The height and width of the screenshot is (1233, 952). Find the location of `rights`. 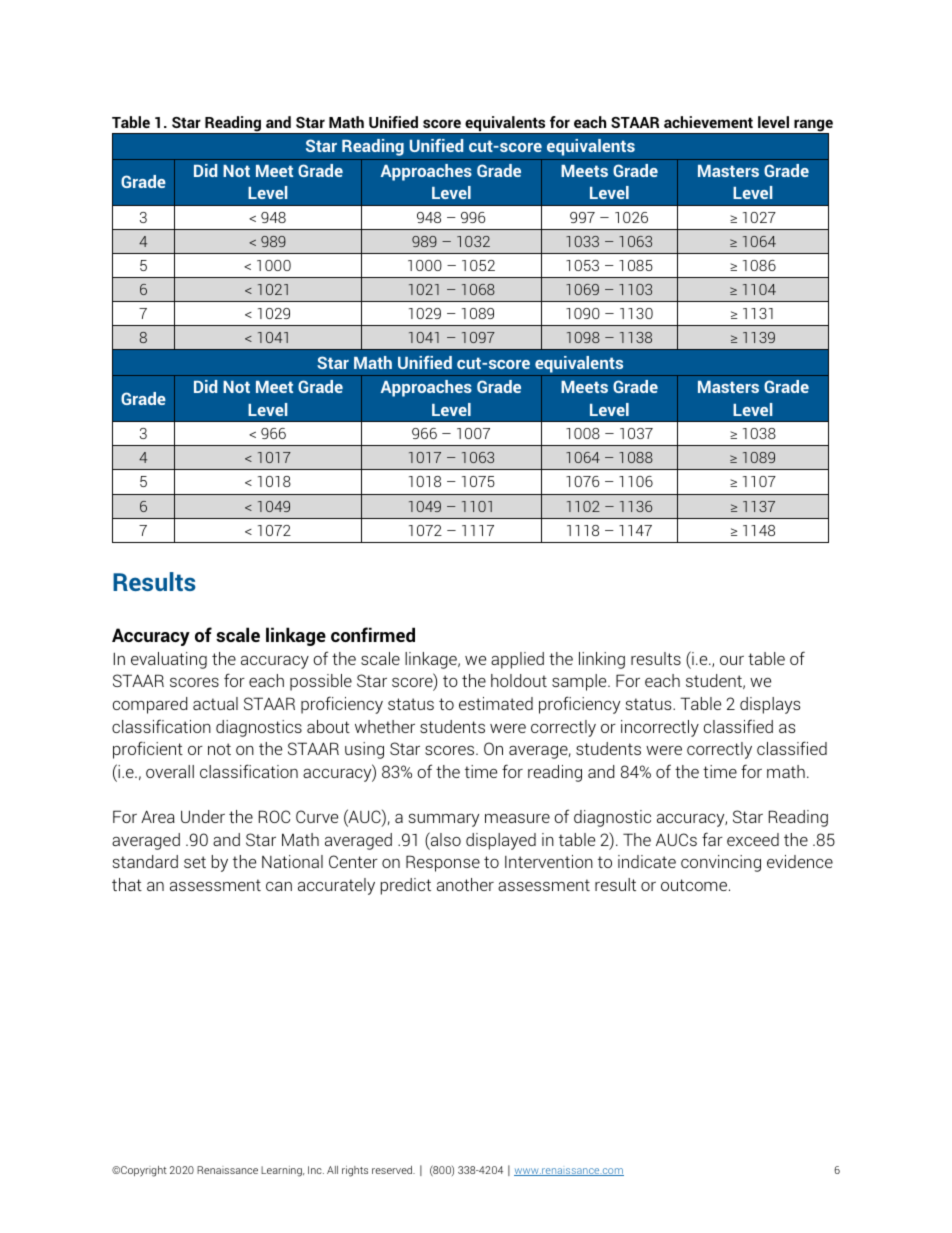

rights is located at coordinates (355, 1171).
